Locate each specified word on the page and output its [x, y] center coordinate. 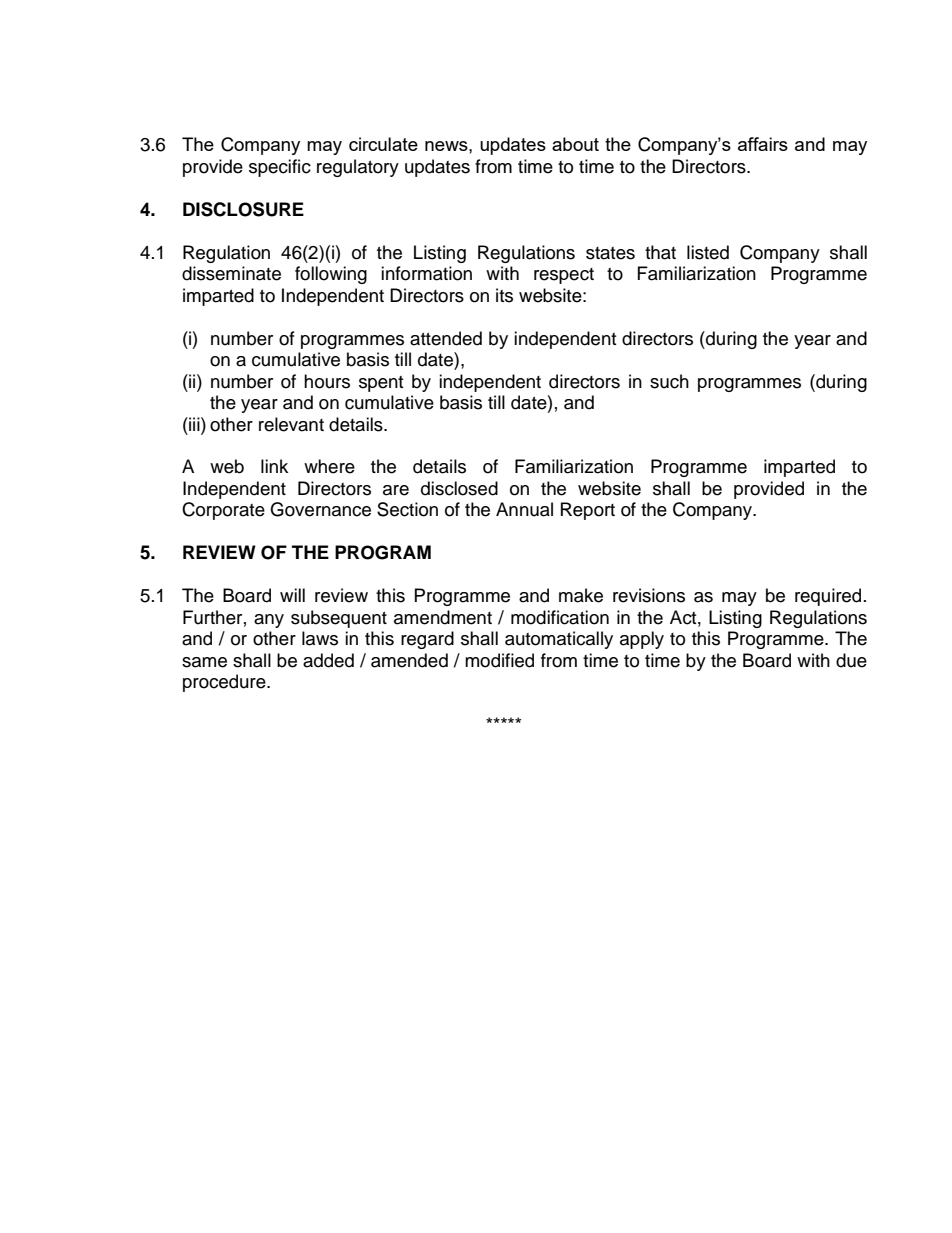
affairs [763, 144]
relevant [291, 424]
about [575, 144]
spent [381, 384]
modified [499, 660]
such [669, 381]
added [328, 660]
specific [280, 168]
